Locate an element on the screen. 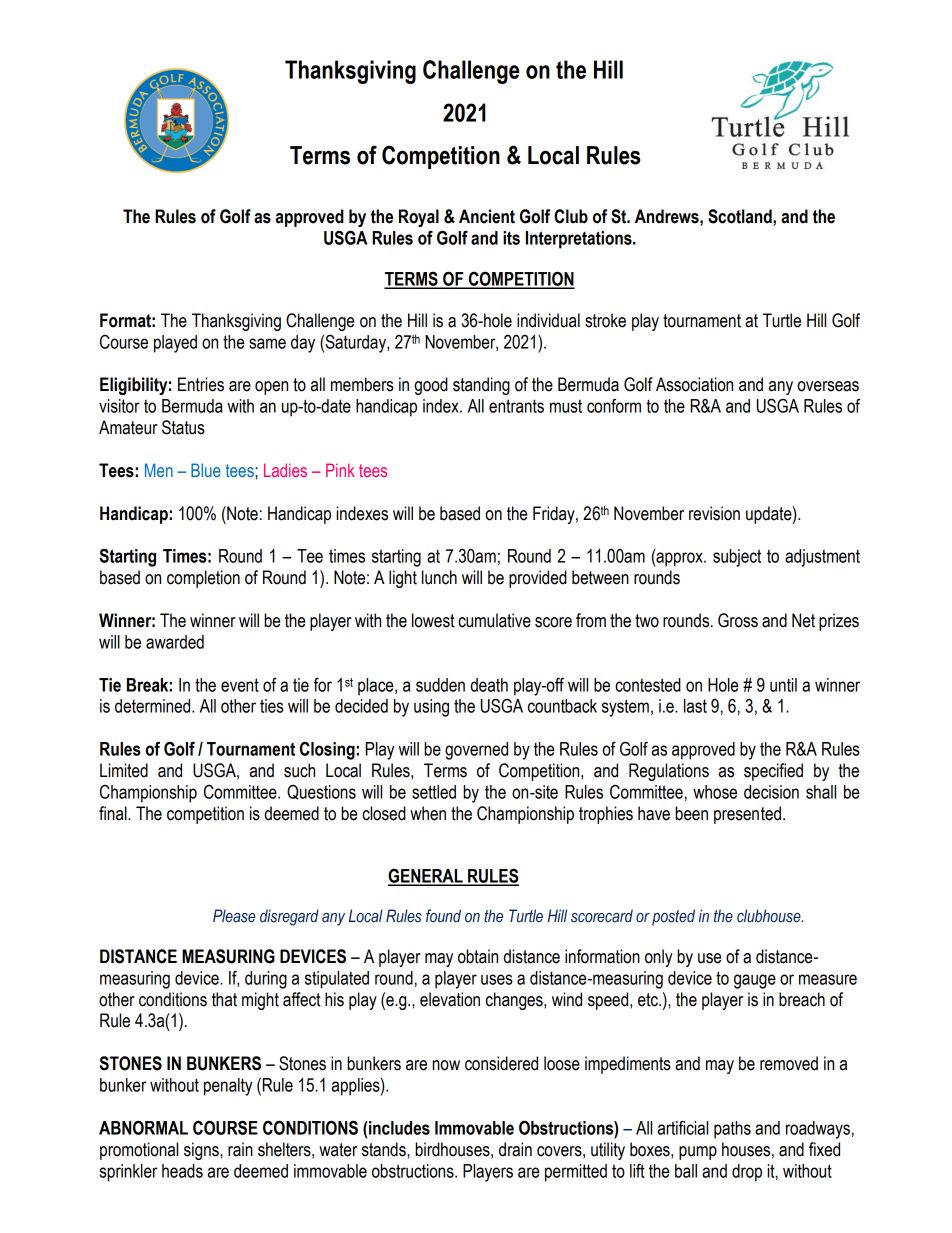 This screenshot has width=952, height=1233. Interpretations is located at coordinates (580, 240).
